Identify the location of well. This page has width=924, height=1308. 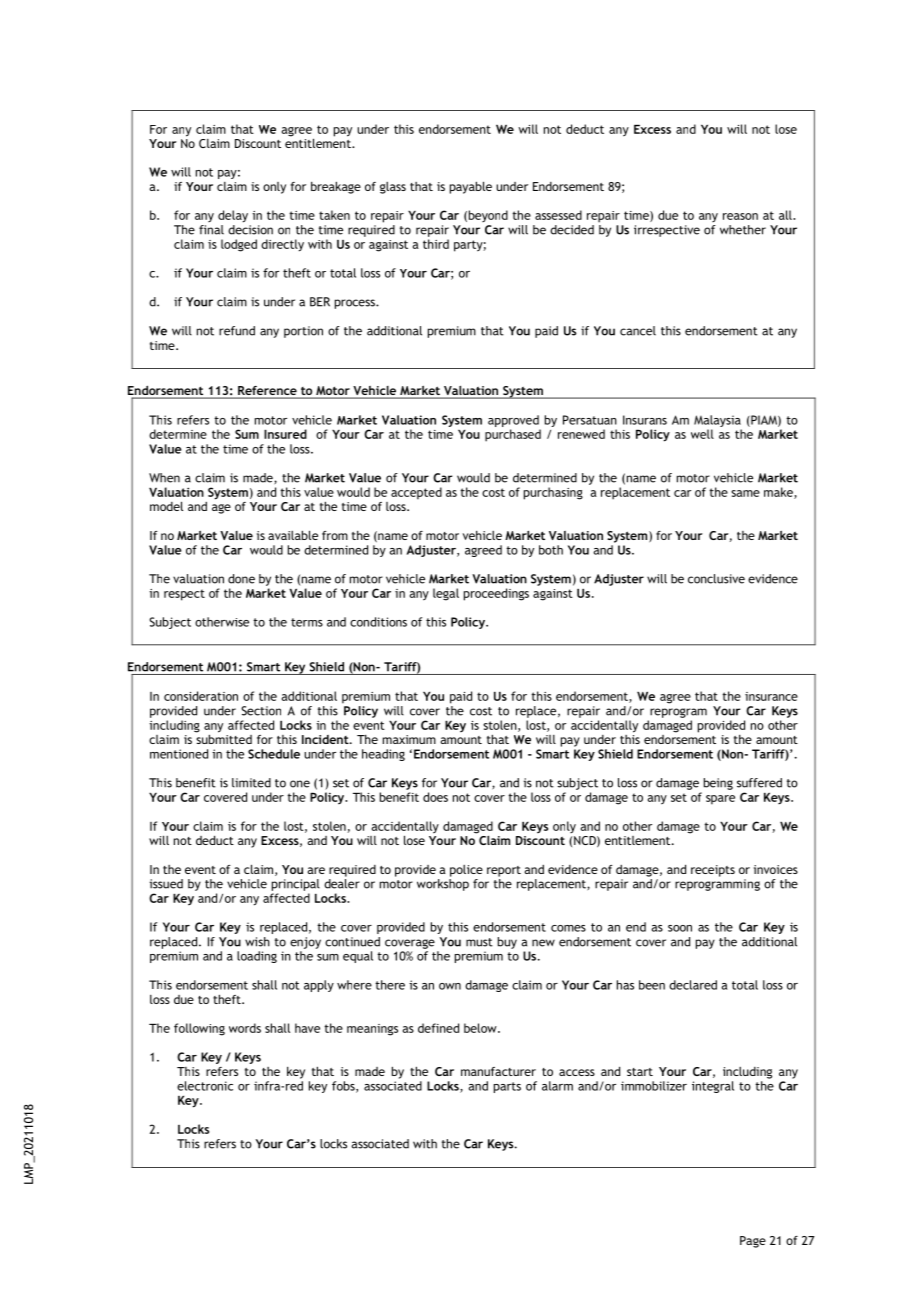
(702, 434).
